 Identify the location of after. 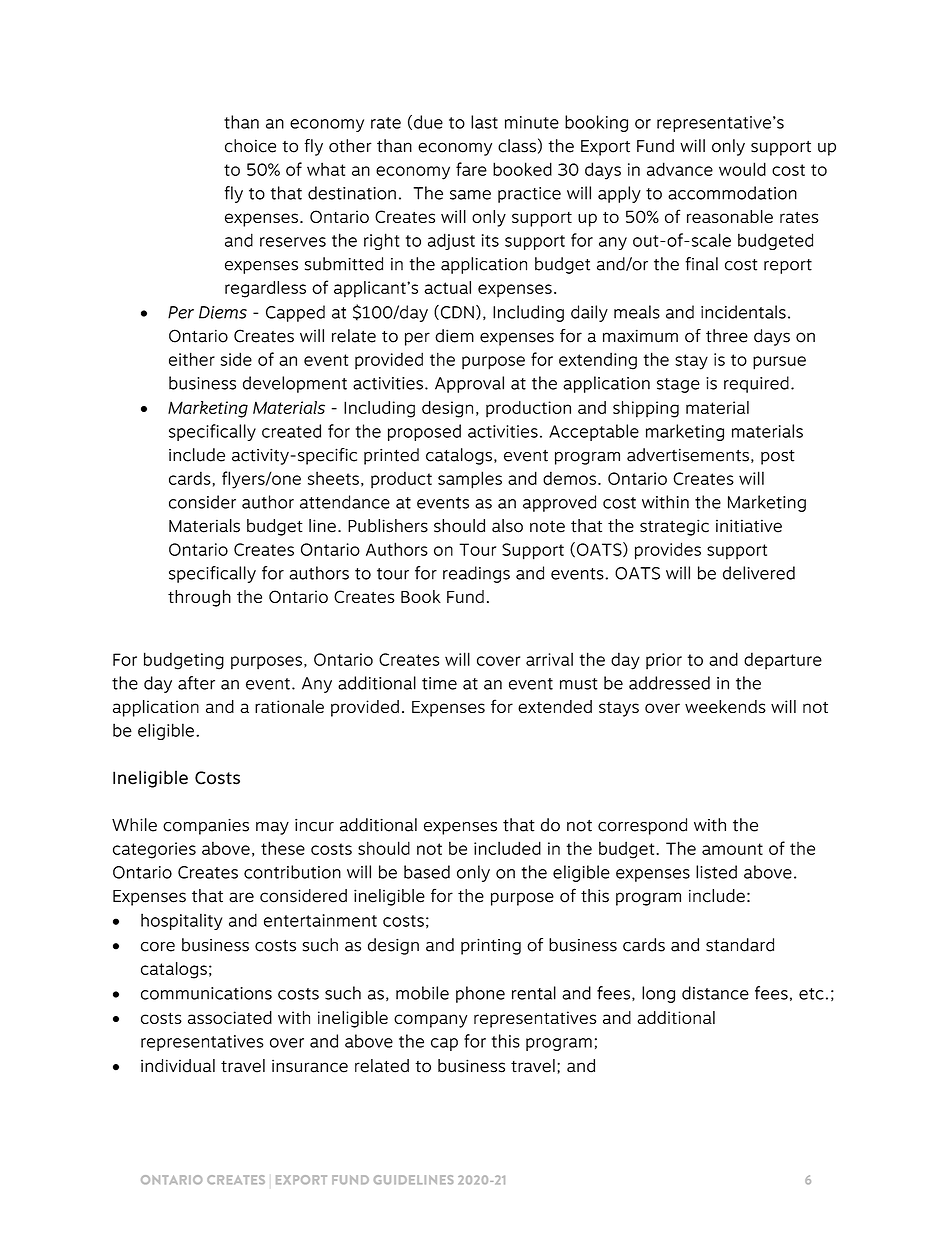
(196, 683).
